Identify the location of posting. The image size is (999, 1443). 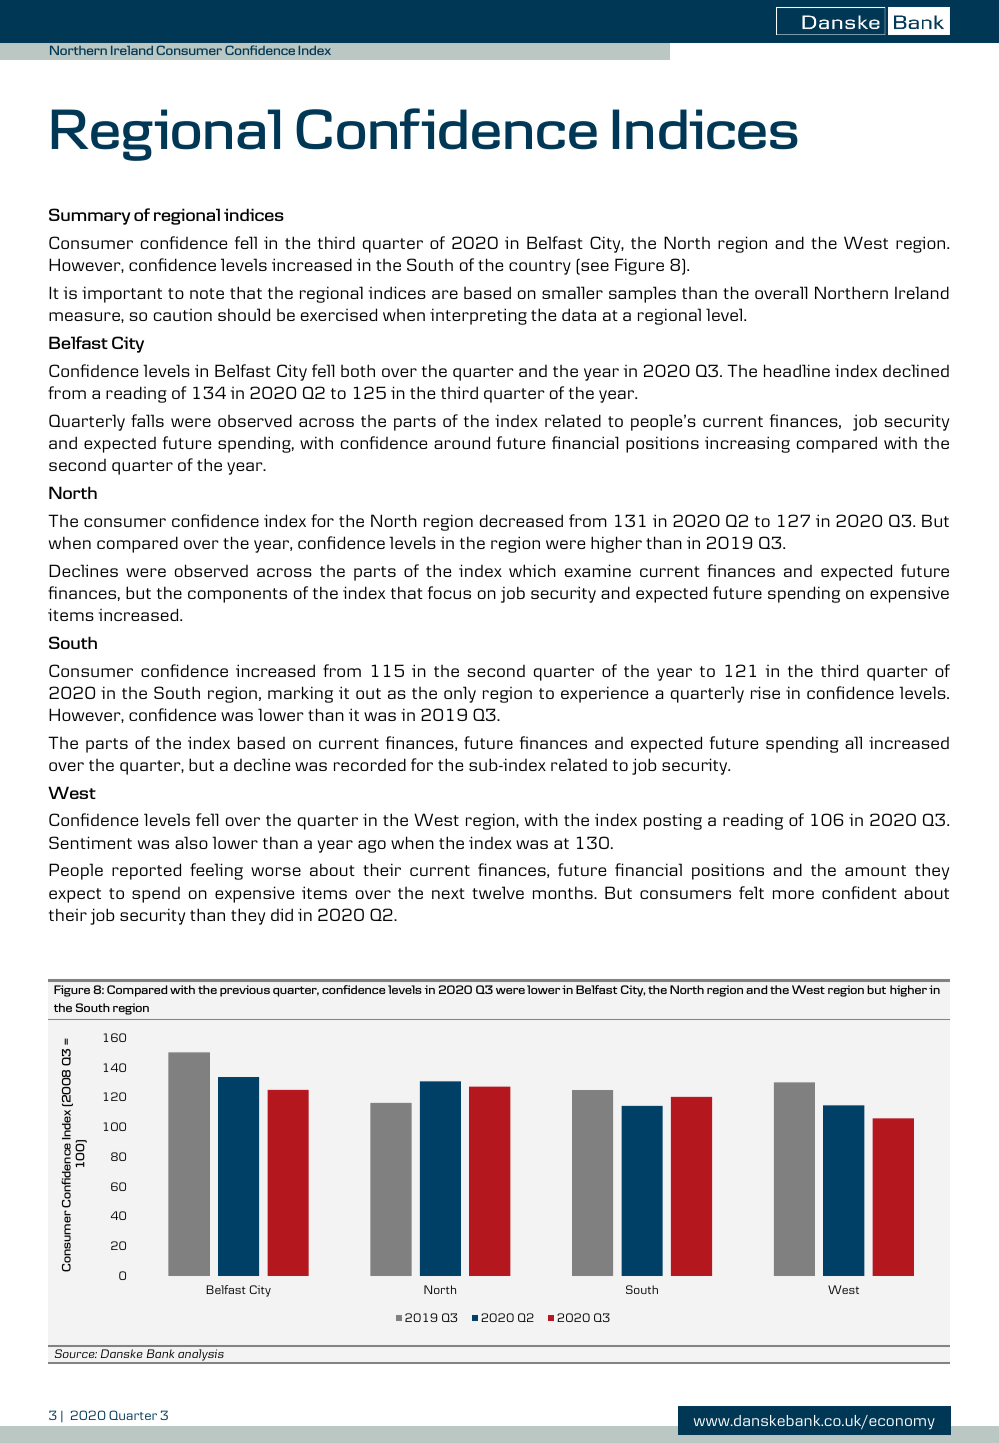
(673, 821).
